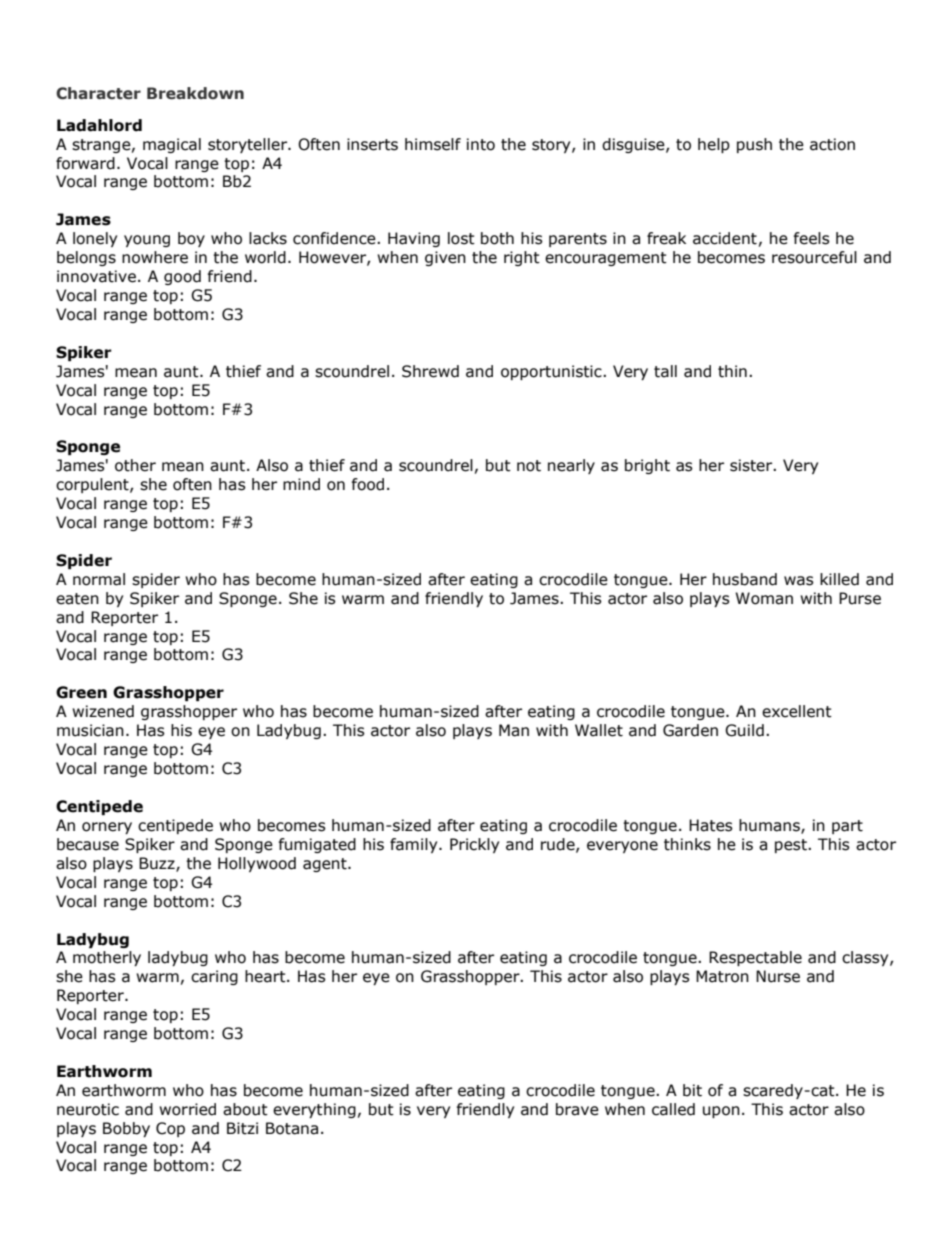  Describe the element at coordinates (754, 145) in the image. I see `push` at that location.
